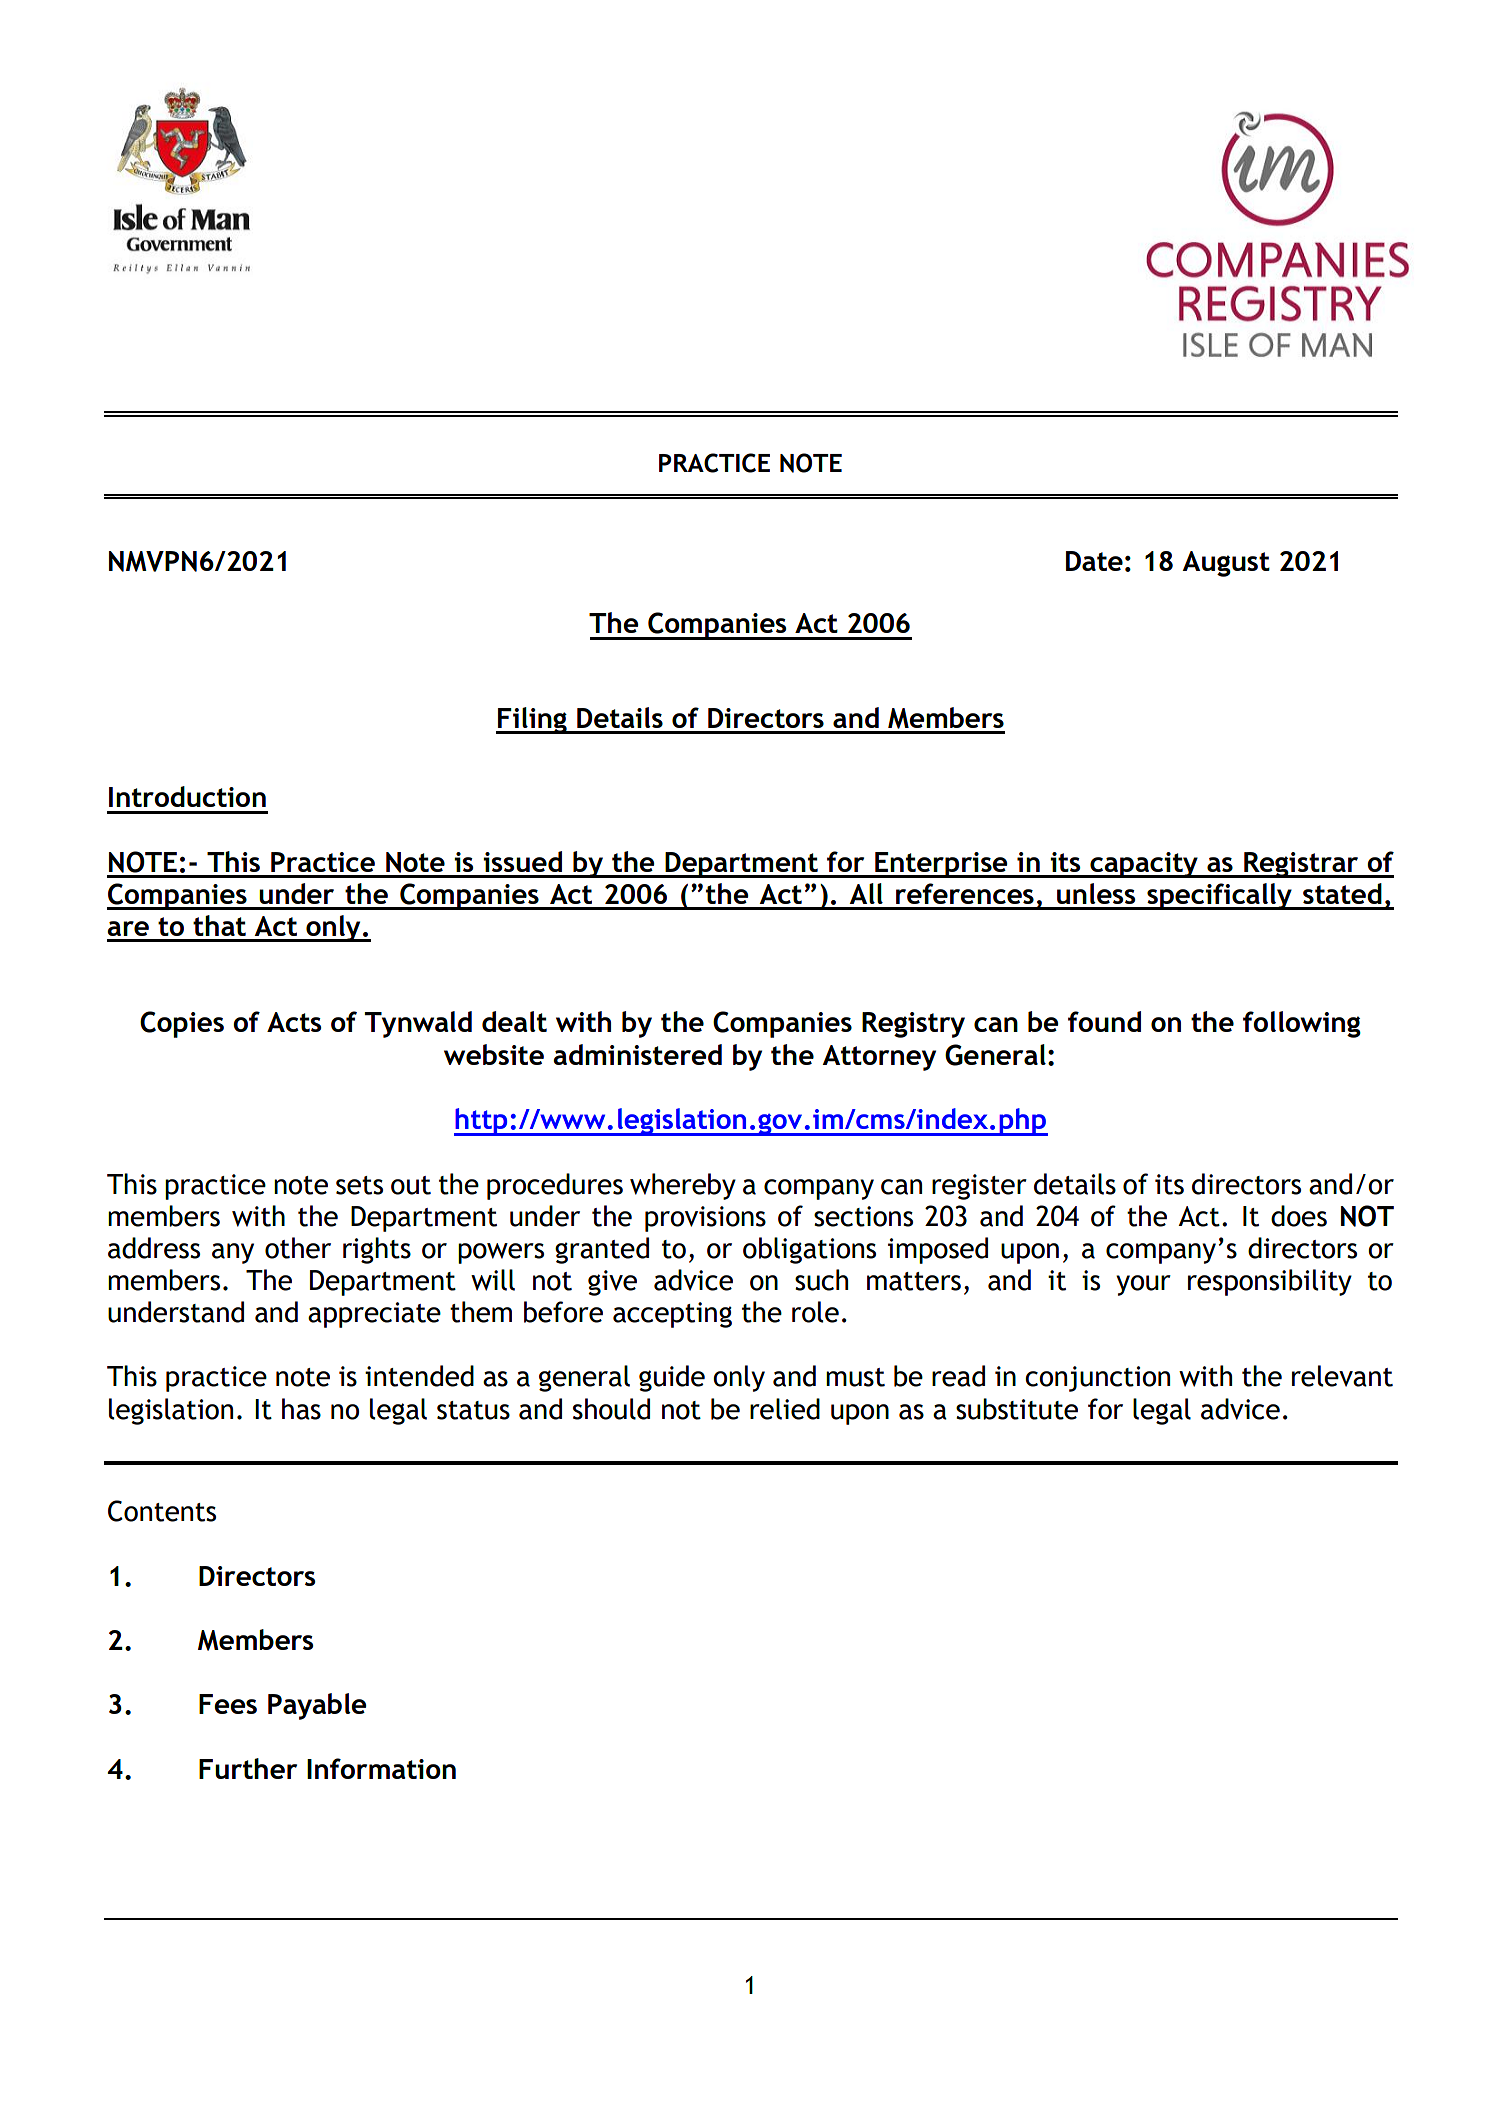 Image resolution: width=1499 pixels, height=2121 pixels. Describe the element at coordinates (1094, 561) in the screenshot. I see `Date` at that location.
